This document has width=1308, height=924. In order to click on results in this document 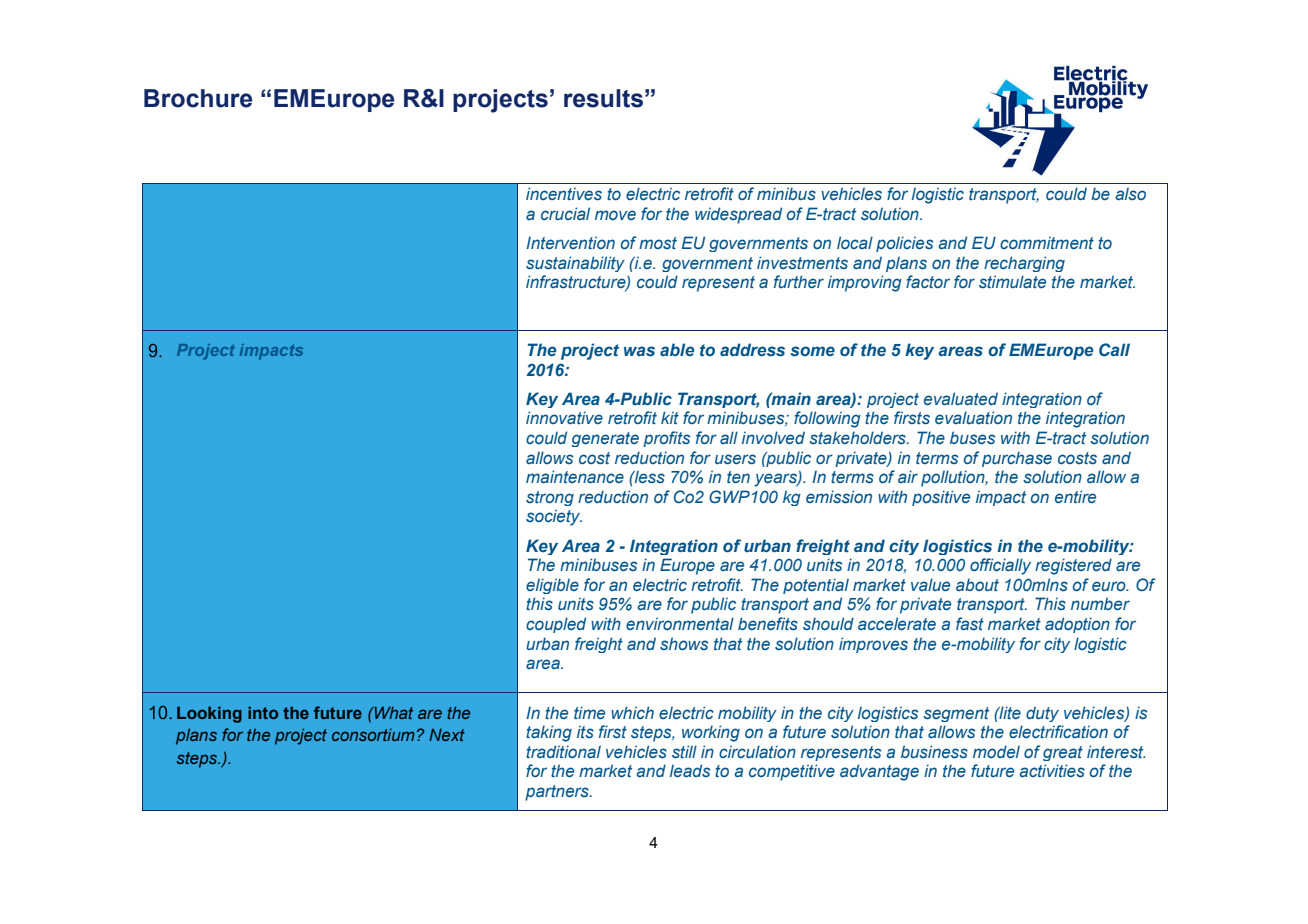, I will do `click(603, 98)`.
